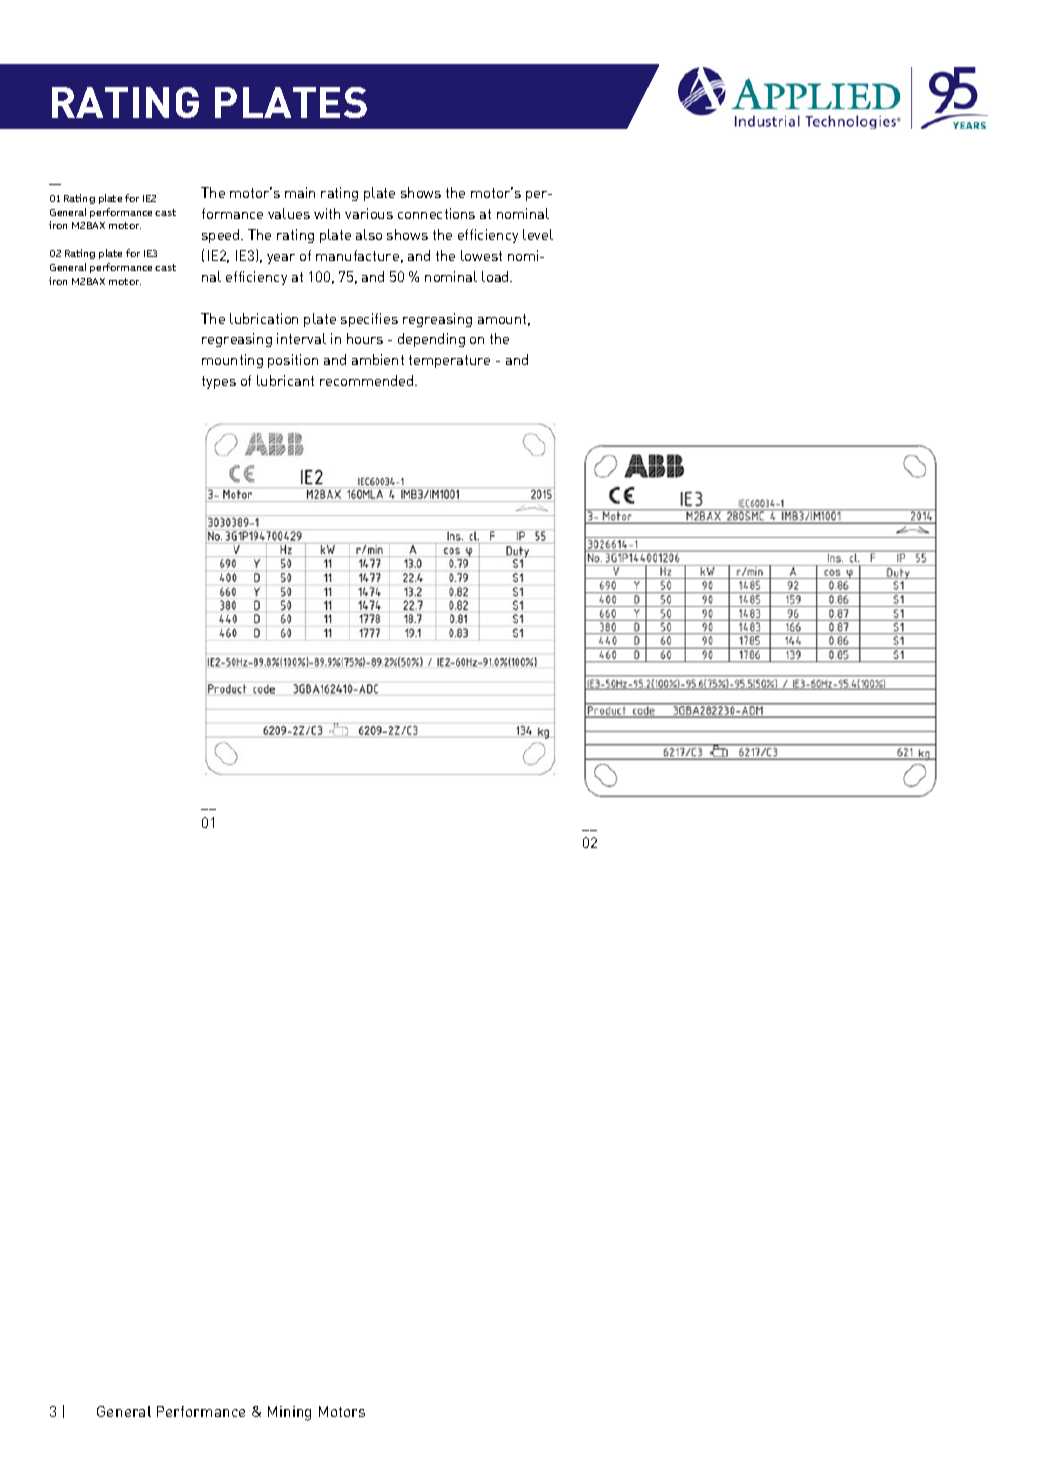 The width and height of the screenshot is (1037, 1467). I want to click on position, so click(293, 361).
